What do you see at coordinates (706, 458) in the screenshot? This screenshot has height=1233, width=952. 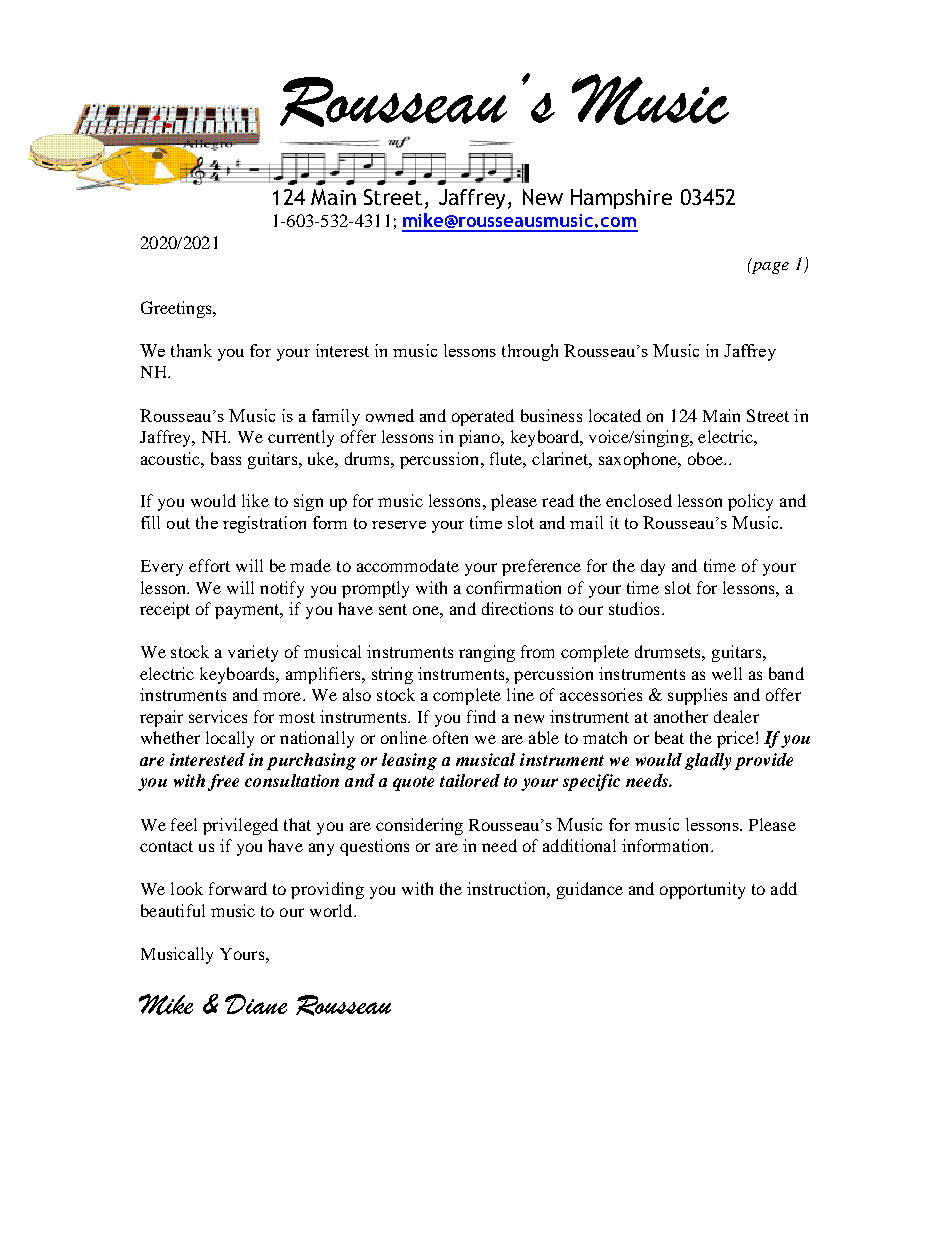 I see `oboe` at bounding box center [706, 458].
